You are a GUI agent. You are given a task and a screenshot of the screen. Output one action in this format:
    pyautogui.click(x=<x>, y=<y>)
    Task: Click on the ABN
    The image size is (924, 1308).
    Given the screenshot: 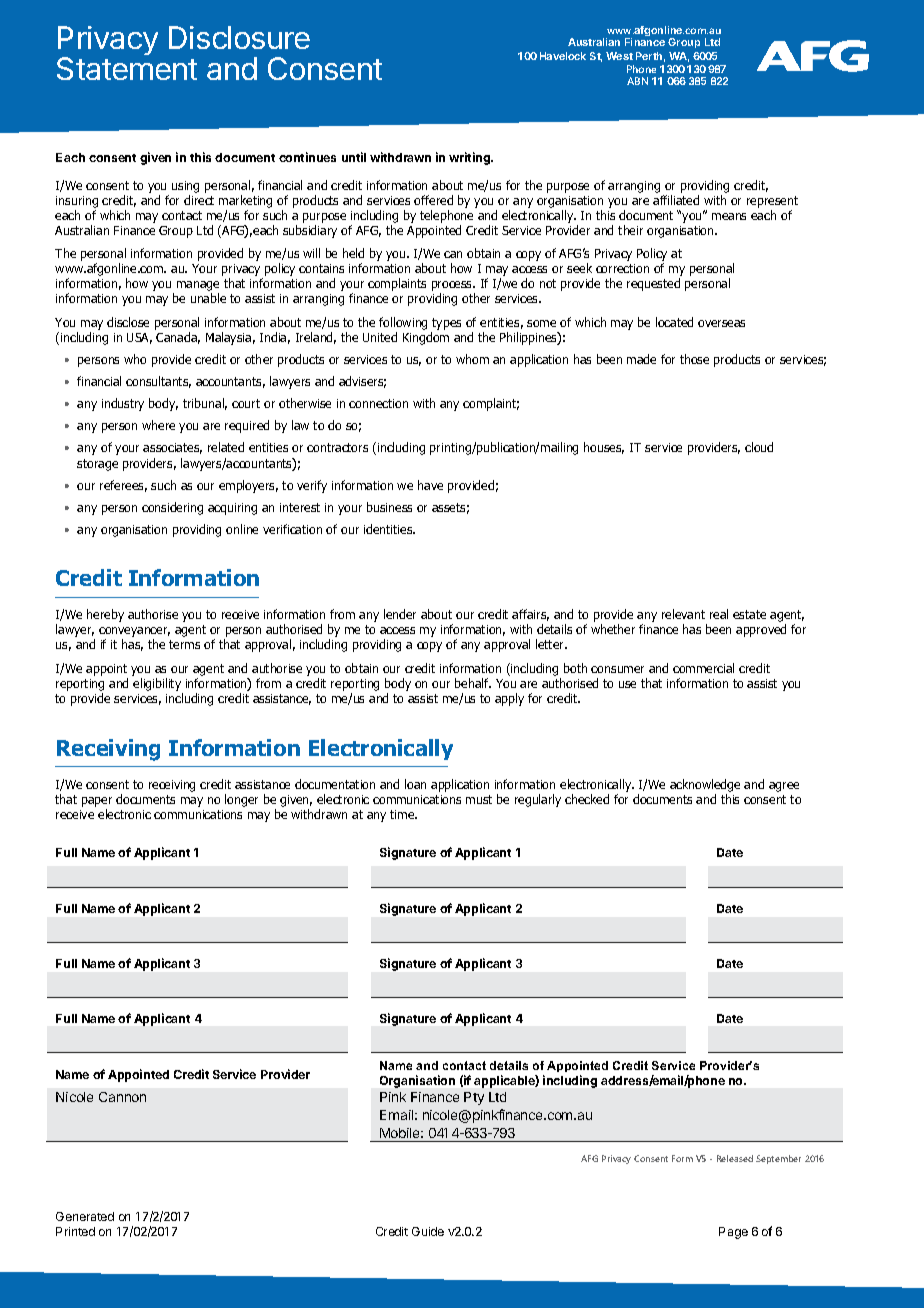 What is the action you would take?
    pyautogui.click(x=637, y=81)
